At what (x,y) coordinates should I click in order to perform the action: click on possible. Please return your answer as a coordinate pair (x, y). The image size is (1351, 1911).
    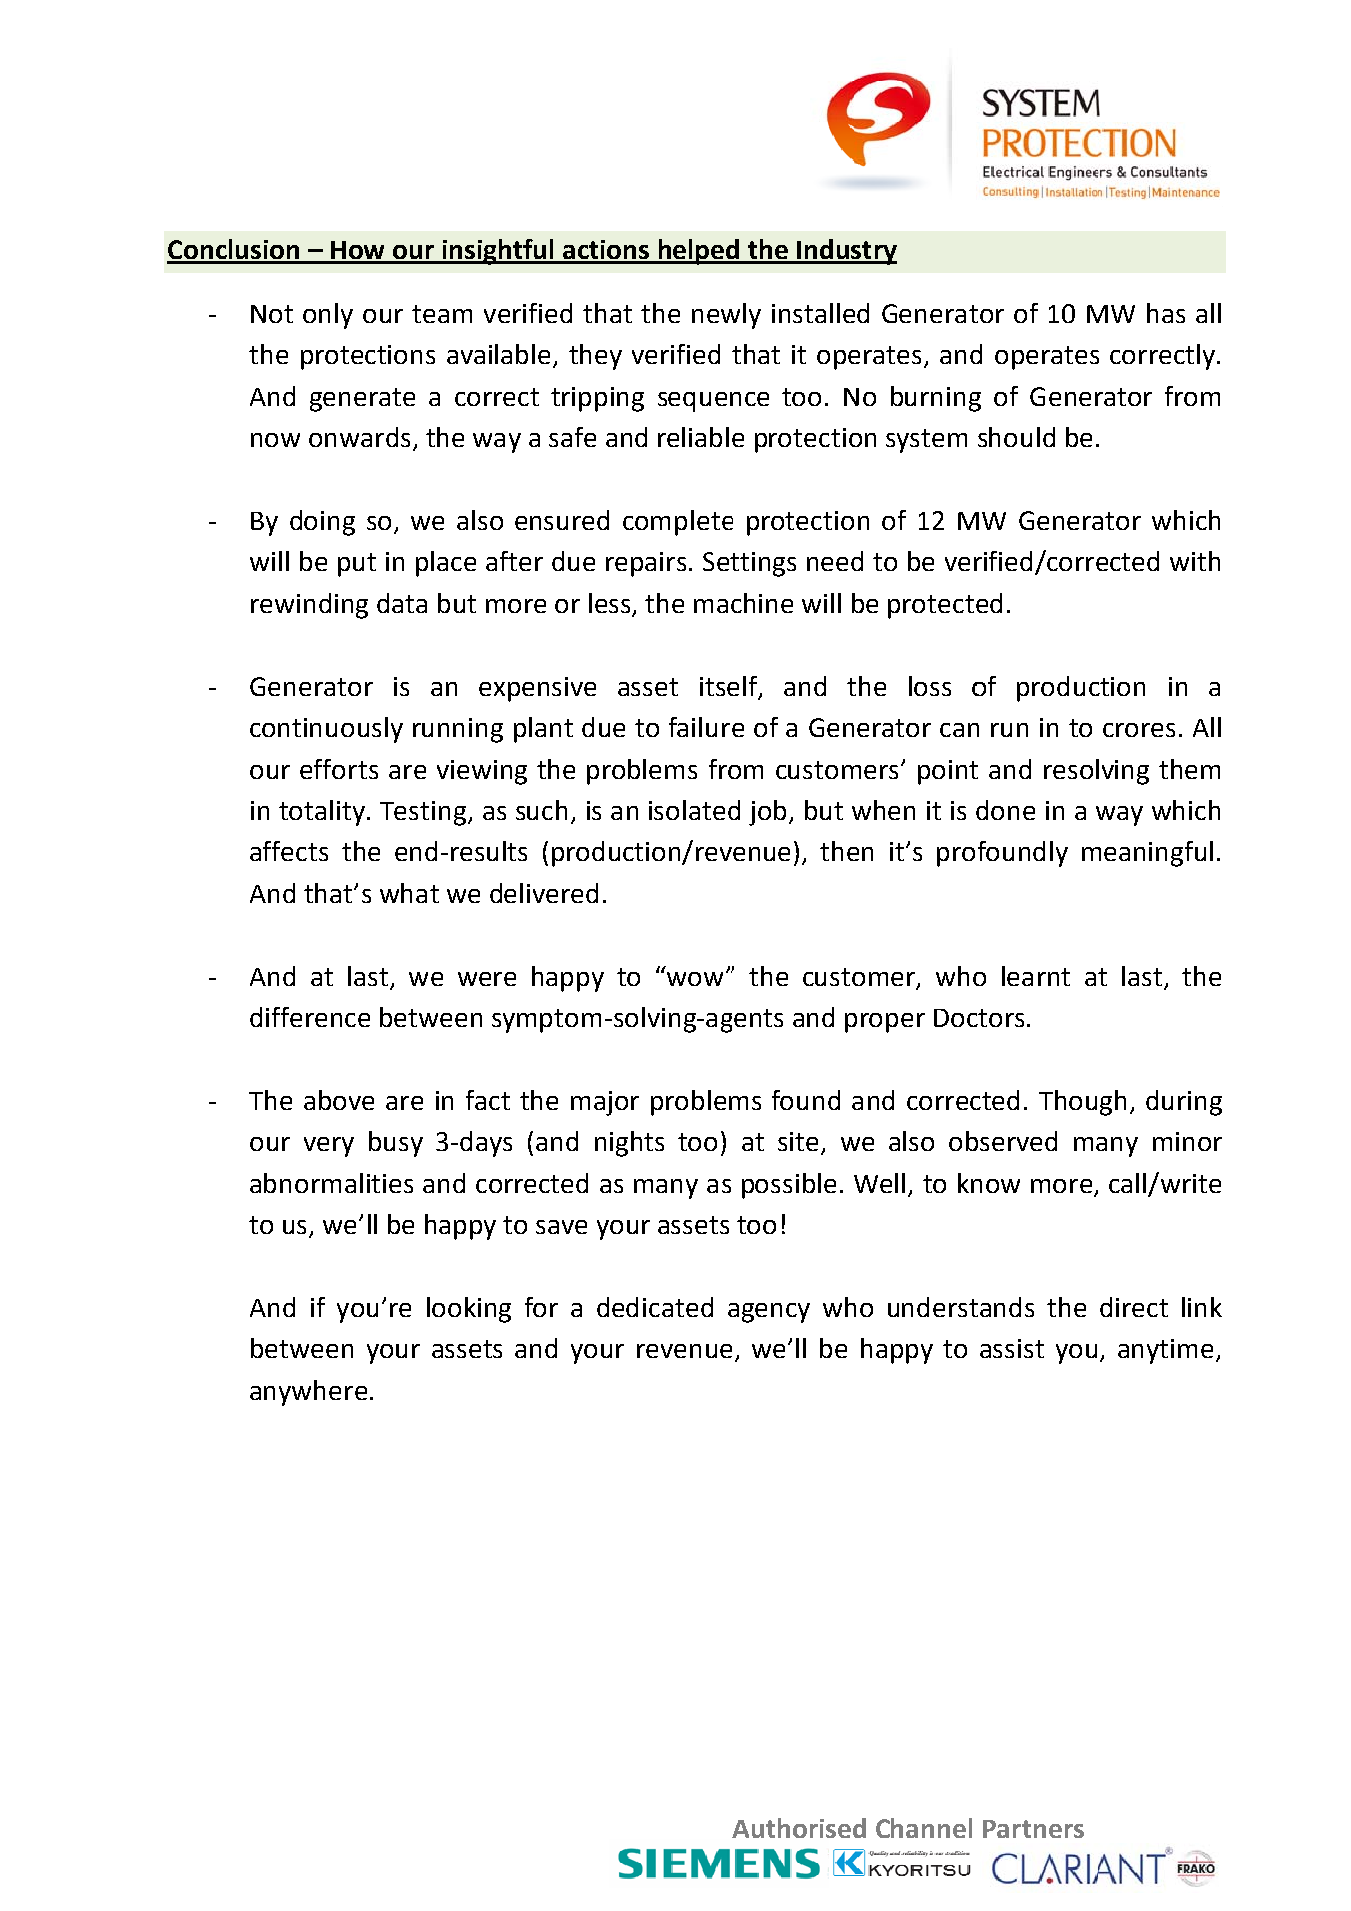
    Looking at the image, I should click on (789, 1186).
